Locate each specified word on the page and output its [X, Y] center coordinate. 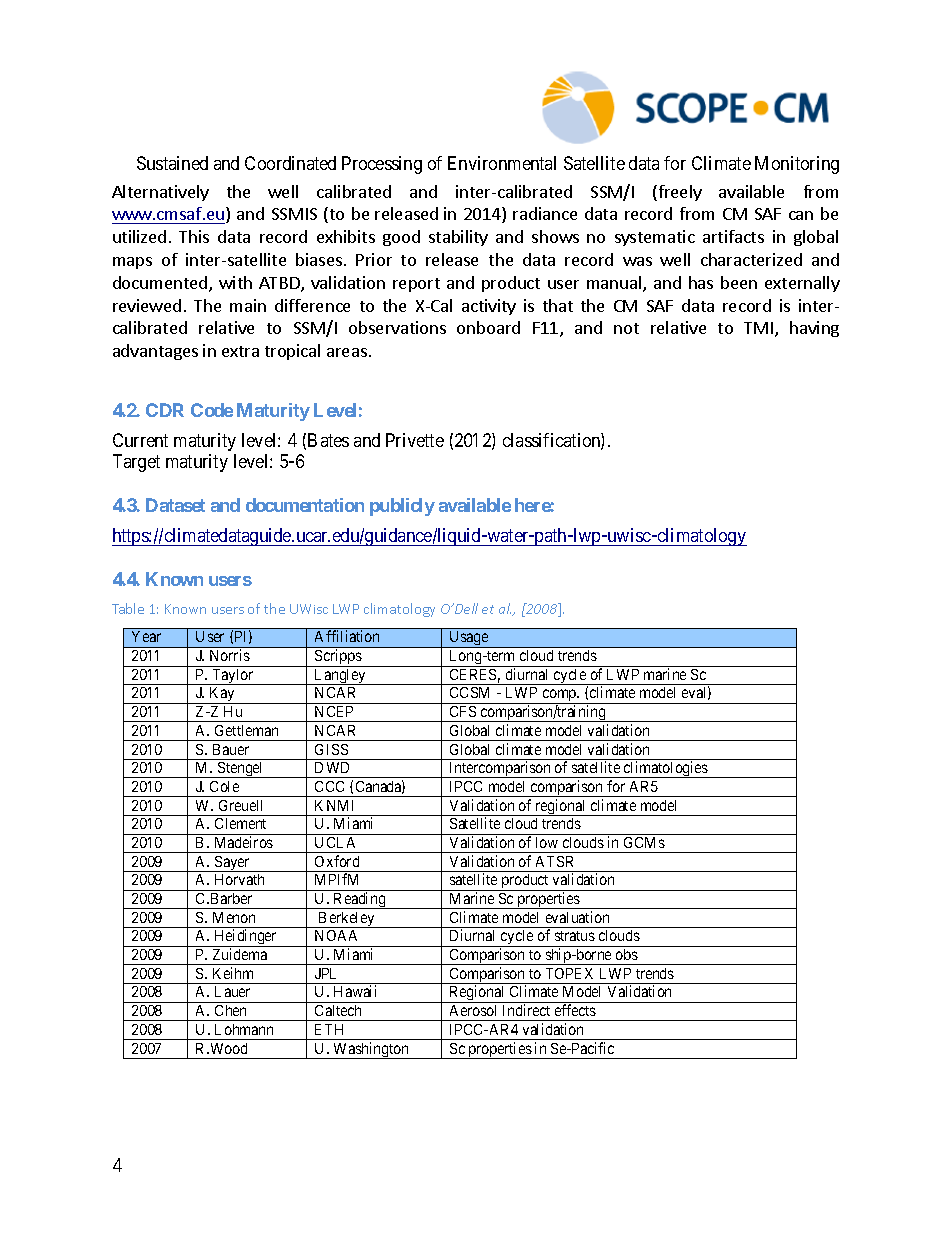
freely [679, 193]
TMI [758, 328]
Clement [240, 823]
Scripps [338, 658]
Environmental [502, 163]
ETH [329, 1029]
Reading [360, 900]
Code [212, 410]
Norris [230, 655]
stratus [575, 936]
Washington [371, 1050]
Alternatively [160, 193]
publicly [402, 507]
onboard [488, 327]
